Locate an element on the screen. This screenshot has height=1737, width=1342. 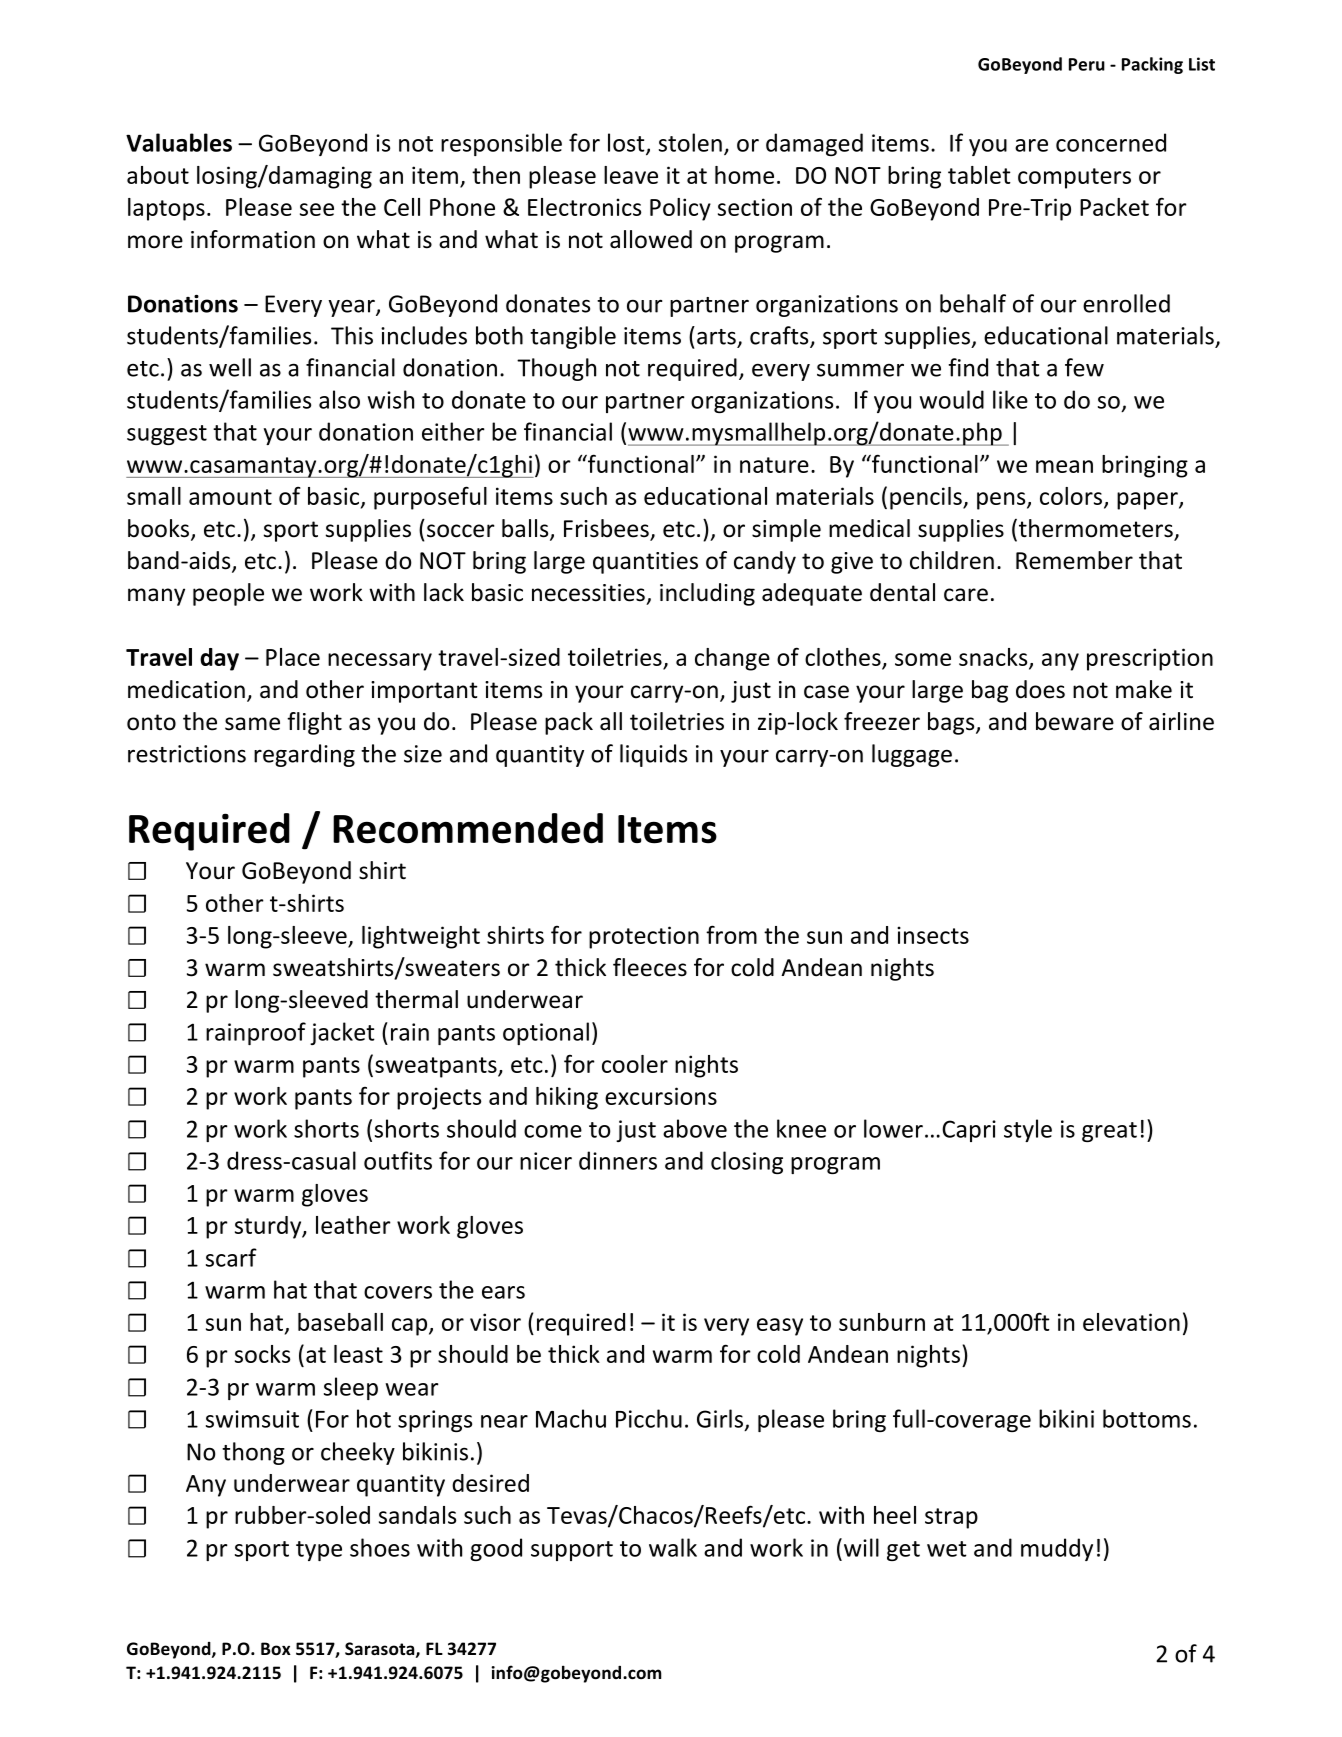
including is located at coordinates (707, 594).
